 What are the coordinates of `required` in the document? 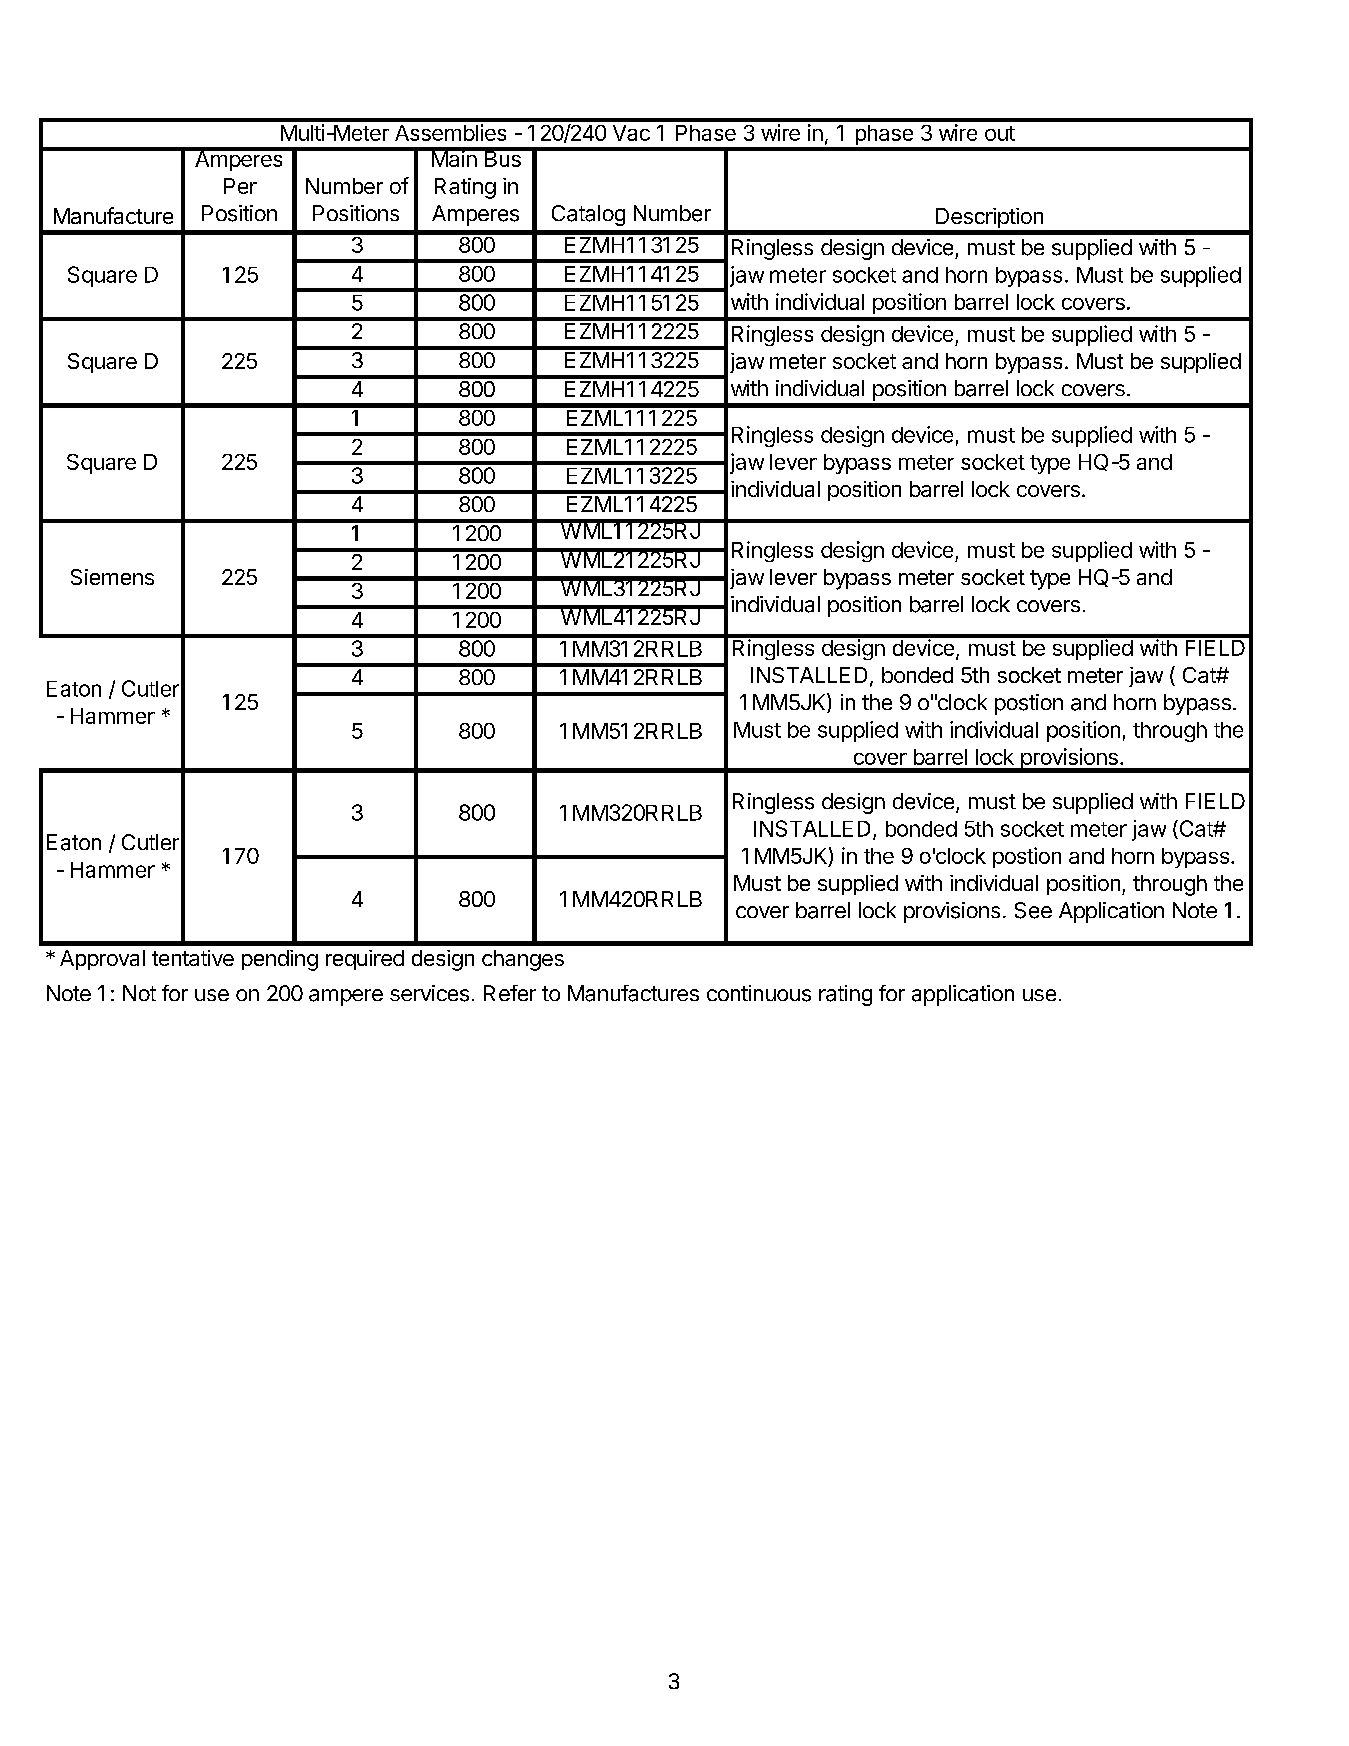 It's located at (365, 960).
